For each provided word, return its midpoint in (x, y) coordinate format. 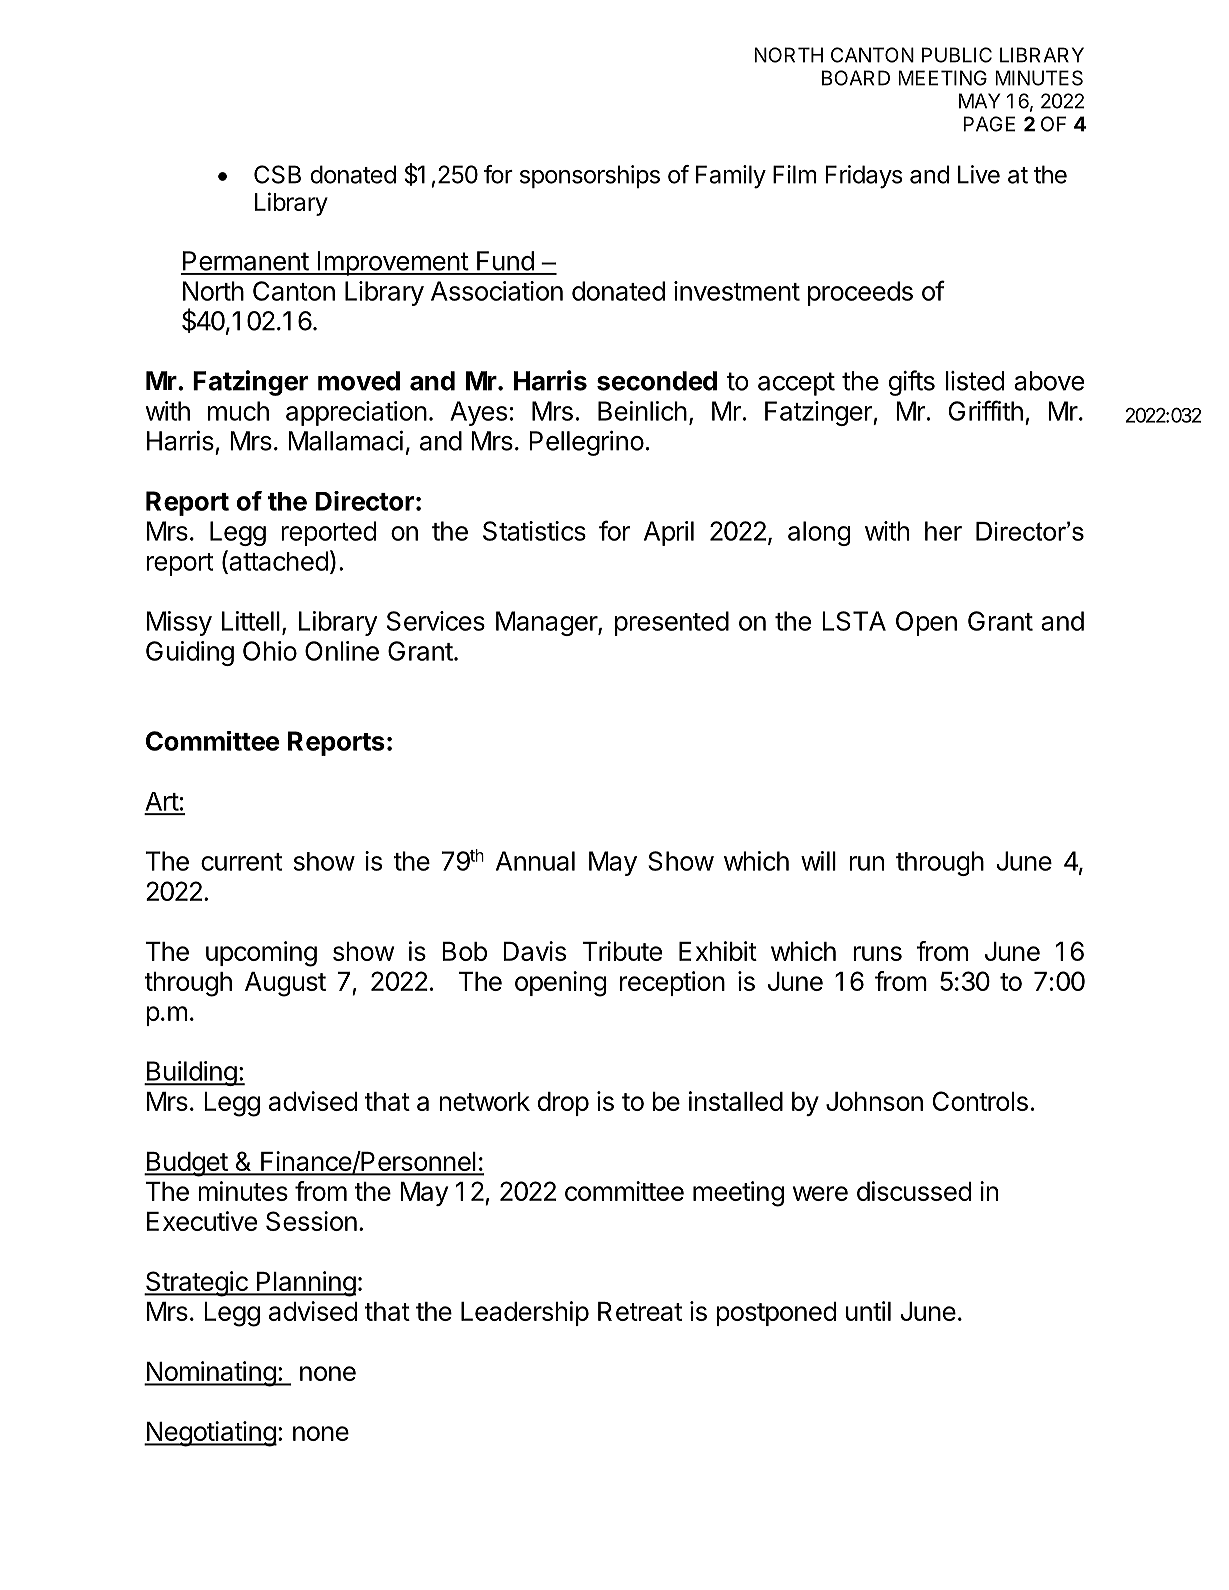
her (943, 531)
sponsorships (590, 176)
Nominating (210, 1374)
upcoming (261, 954)
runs (877, 953)
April (669, 533)
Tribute (622, 951)
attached (277, 561)
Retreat (640, 1311)
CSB (277, 174)
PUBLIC (957, 55)
